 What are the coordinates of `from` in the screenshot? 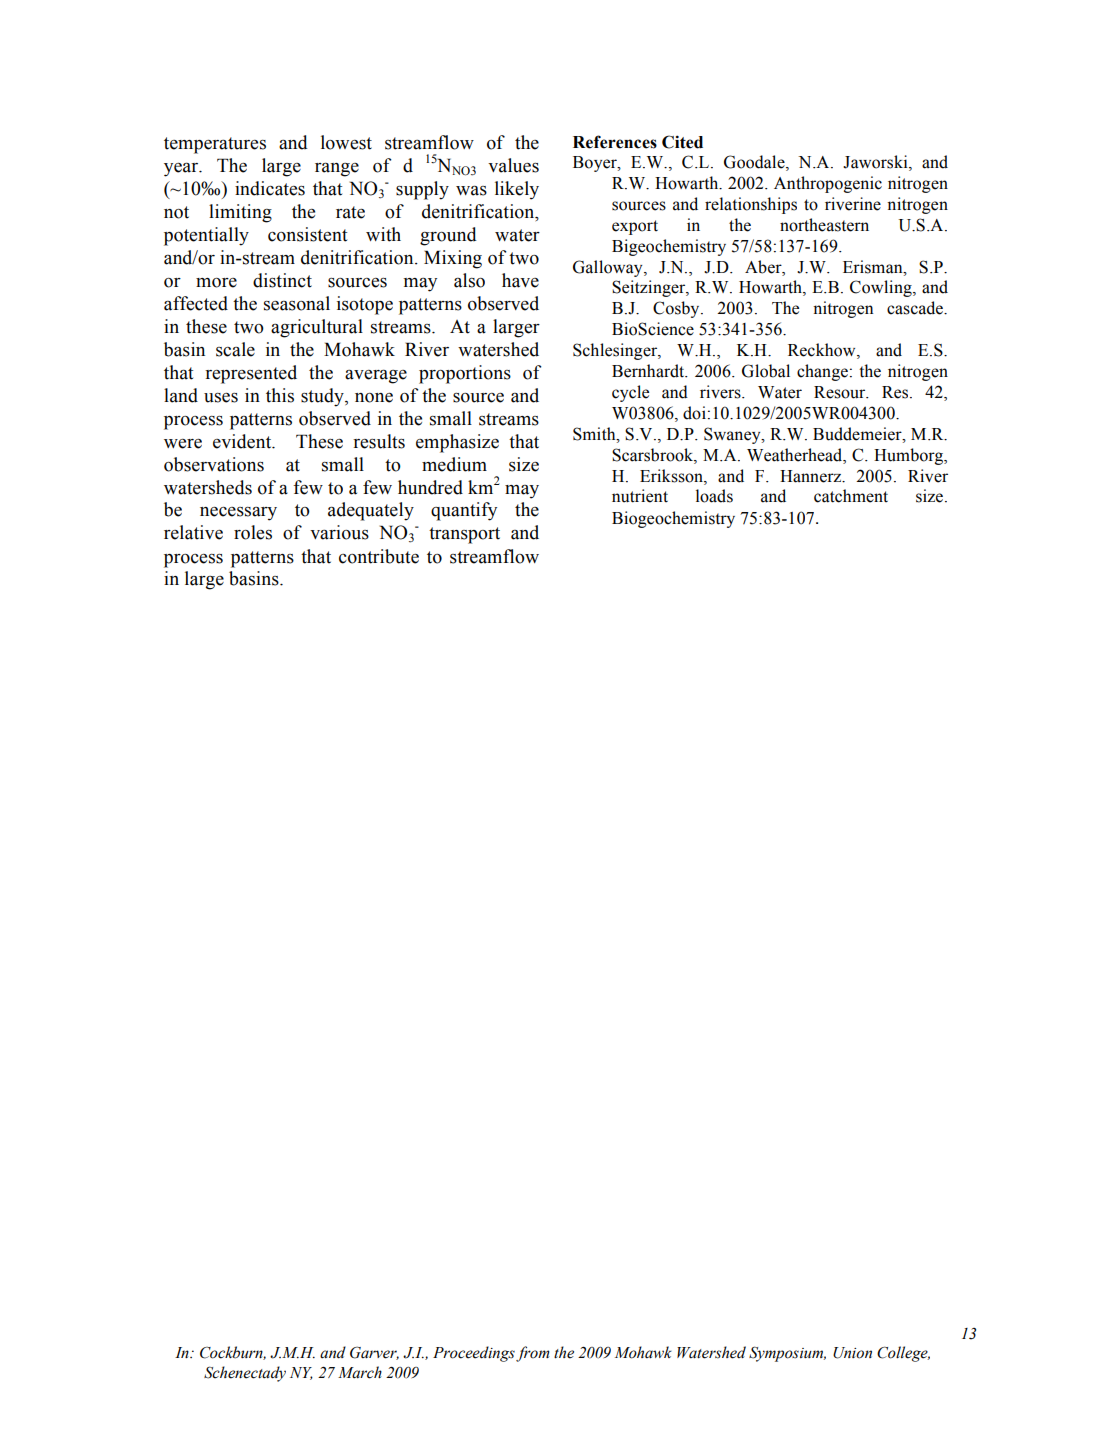 It's located at (533, 1354).
